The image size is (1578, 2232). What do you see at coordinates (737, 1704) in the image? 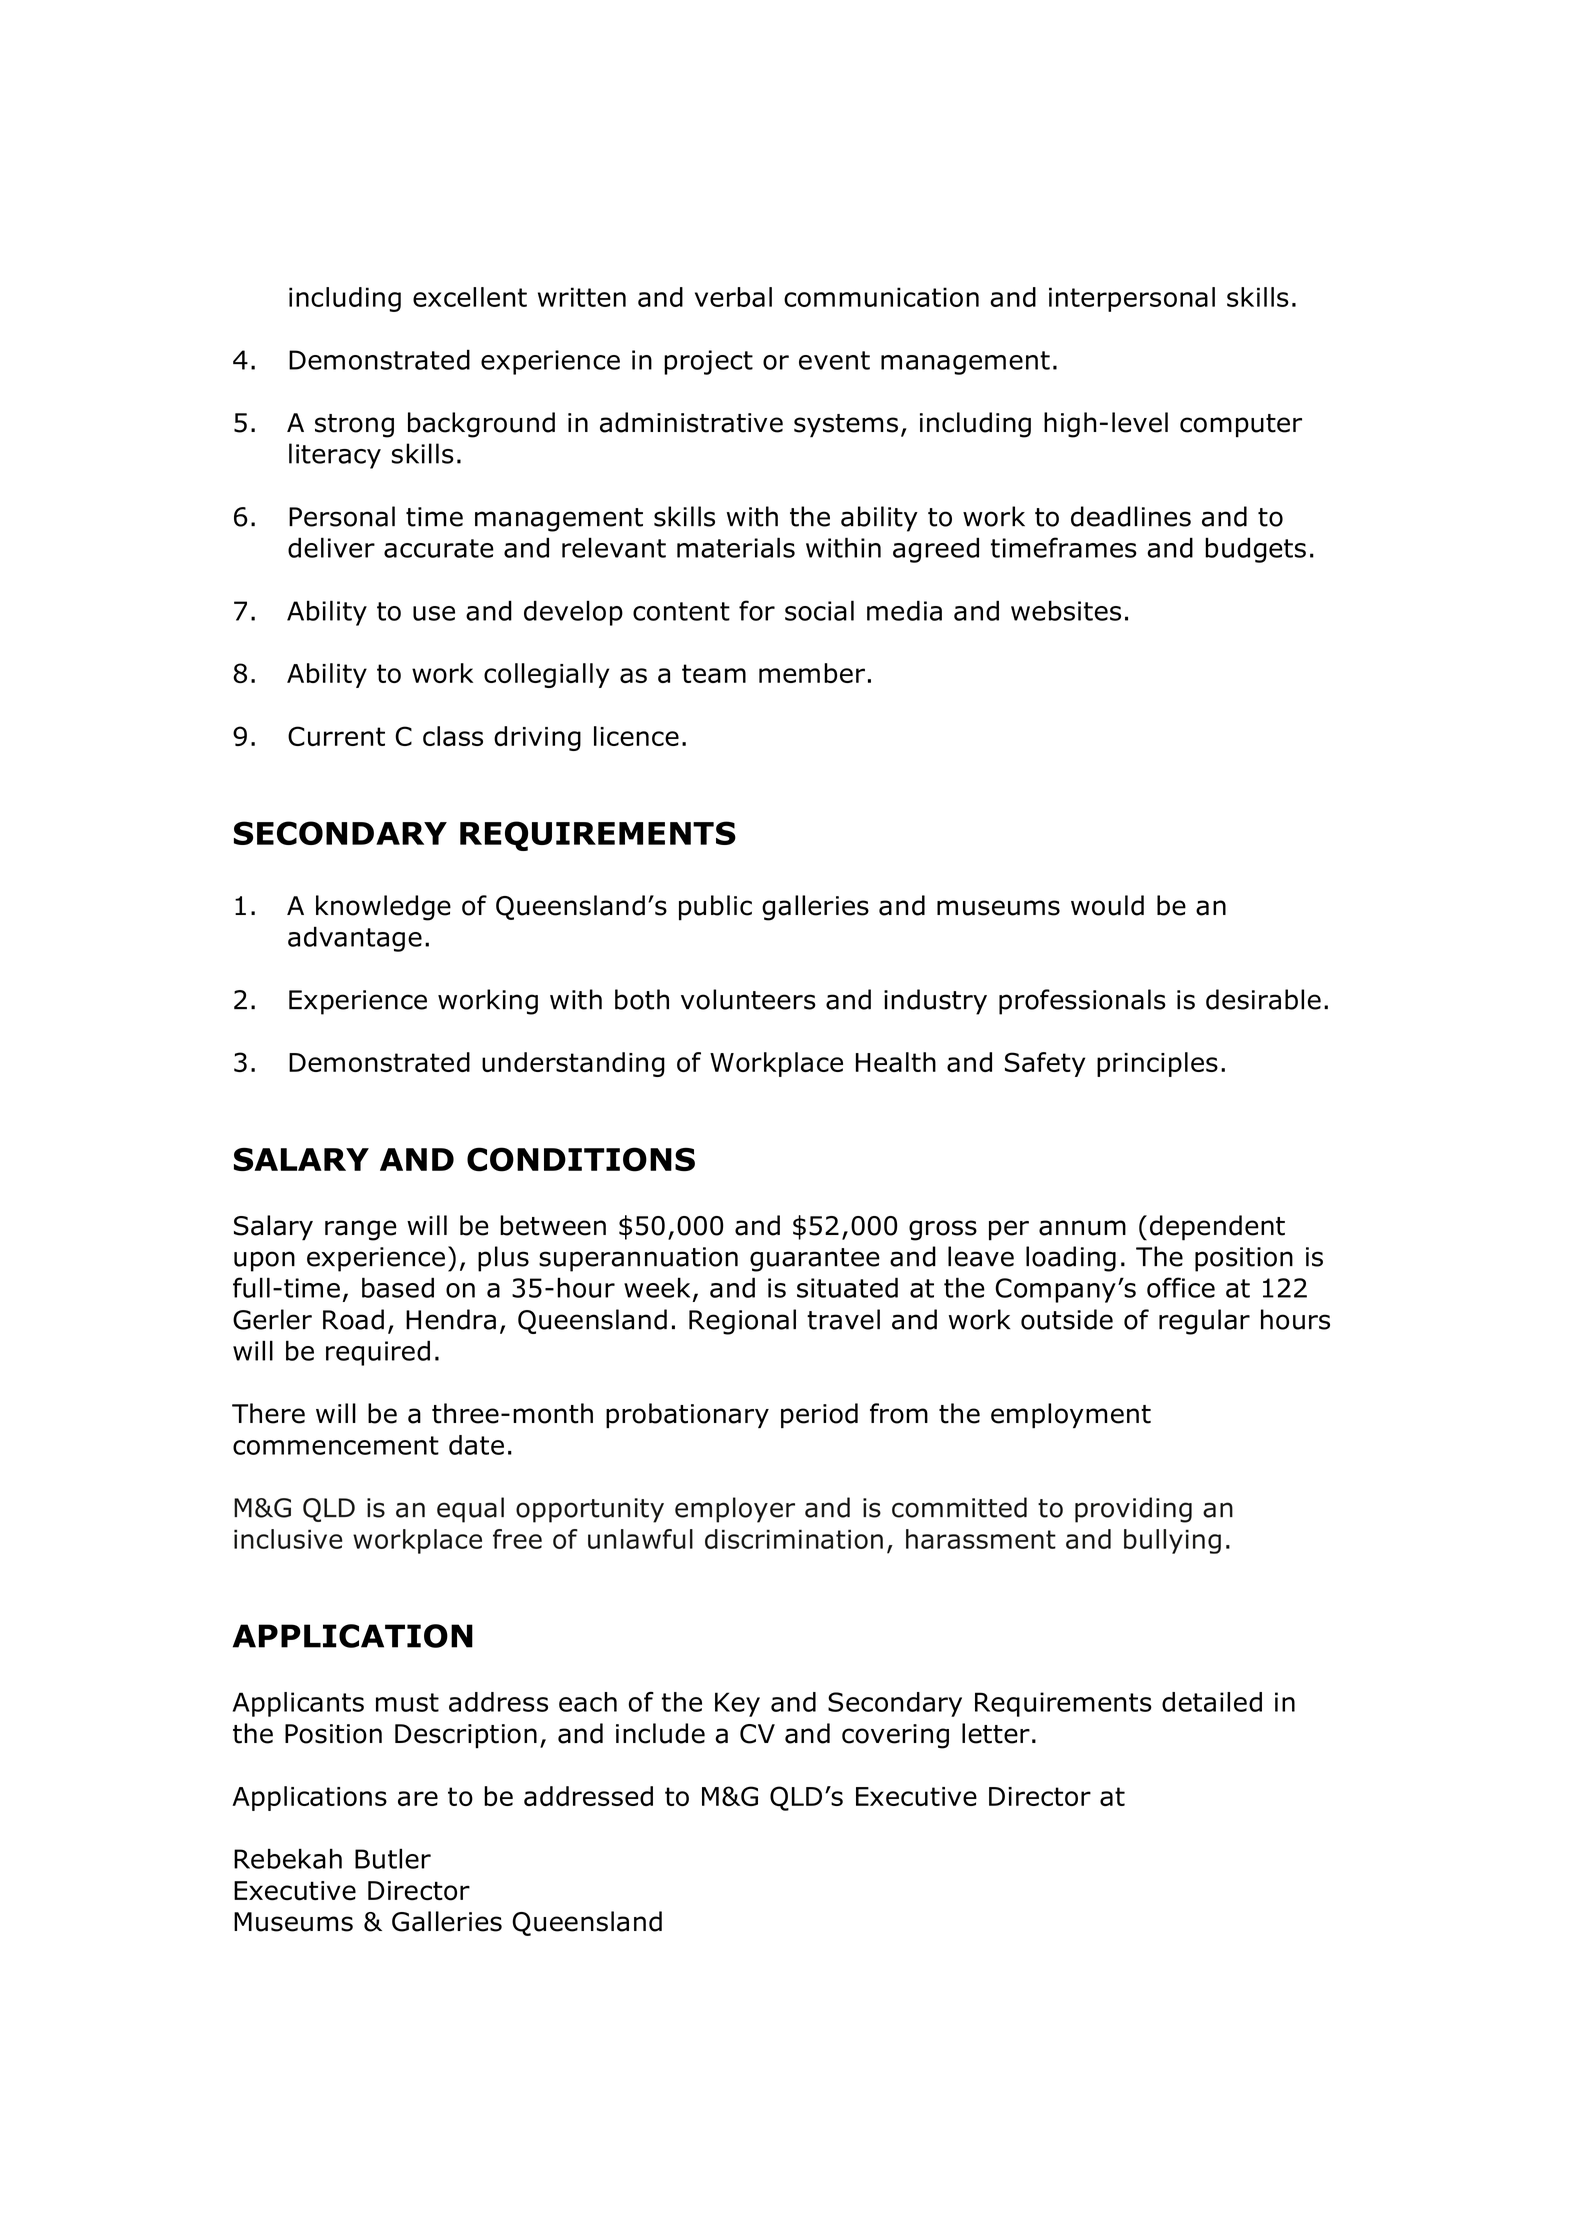
I see `Key` at bounding box center [737, 1704].
